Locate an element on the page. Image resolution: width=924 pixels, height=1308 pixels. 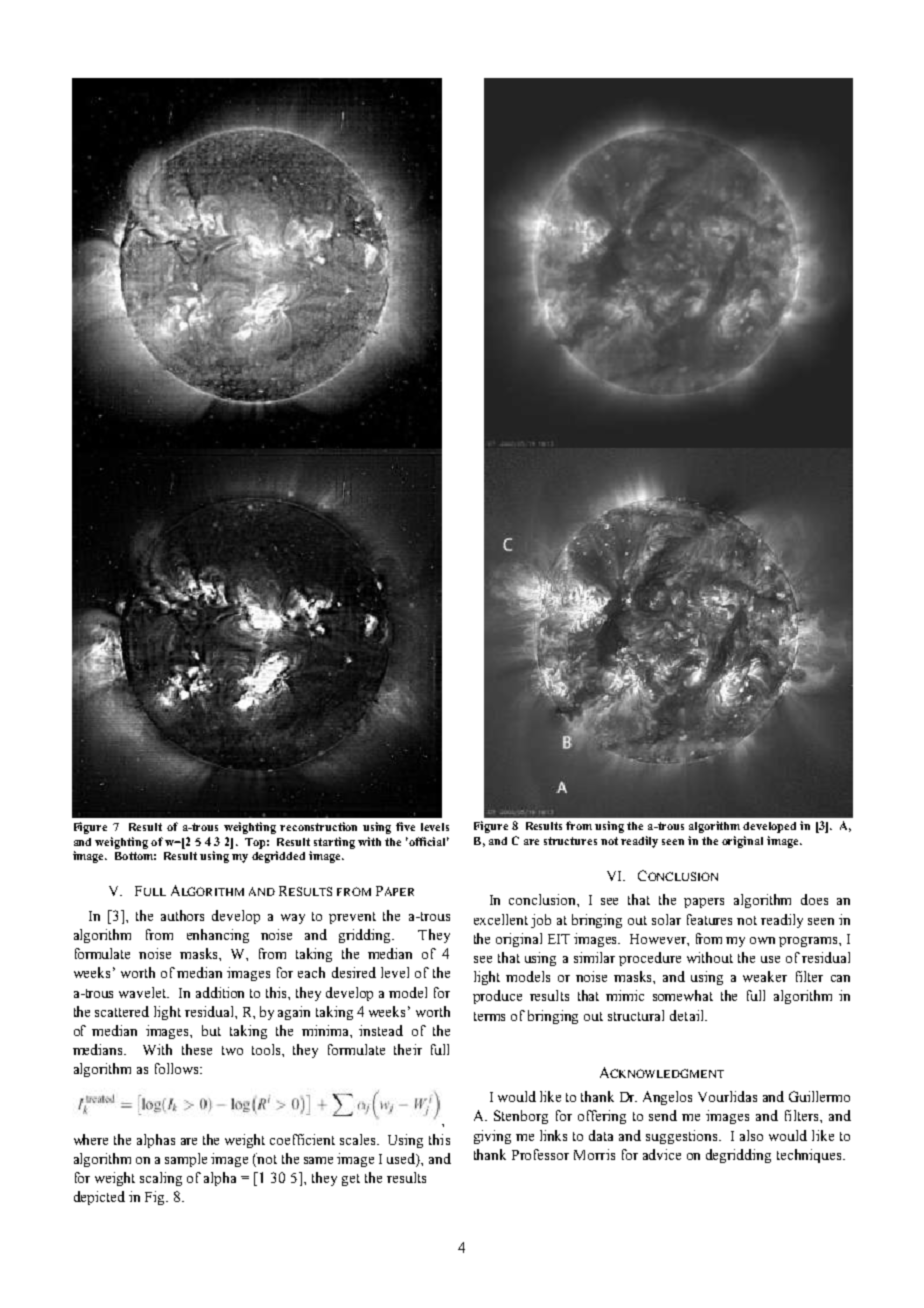
scaling is located at coordinates (161, 1179).
